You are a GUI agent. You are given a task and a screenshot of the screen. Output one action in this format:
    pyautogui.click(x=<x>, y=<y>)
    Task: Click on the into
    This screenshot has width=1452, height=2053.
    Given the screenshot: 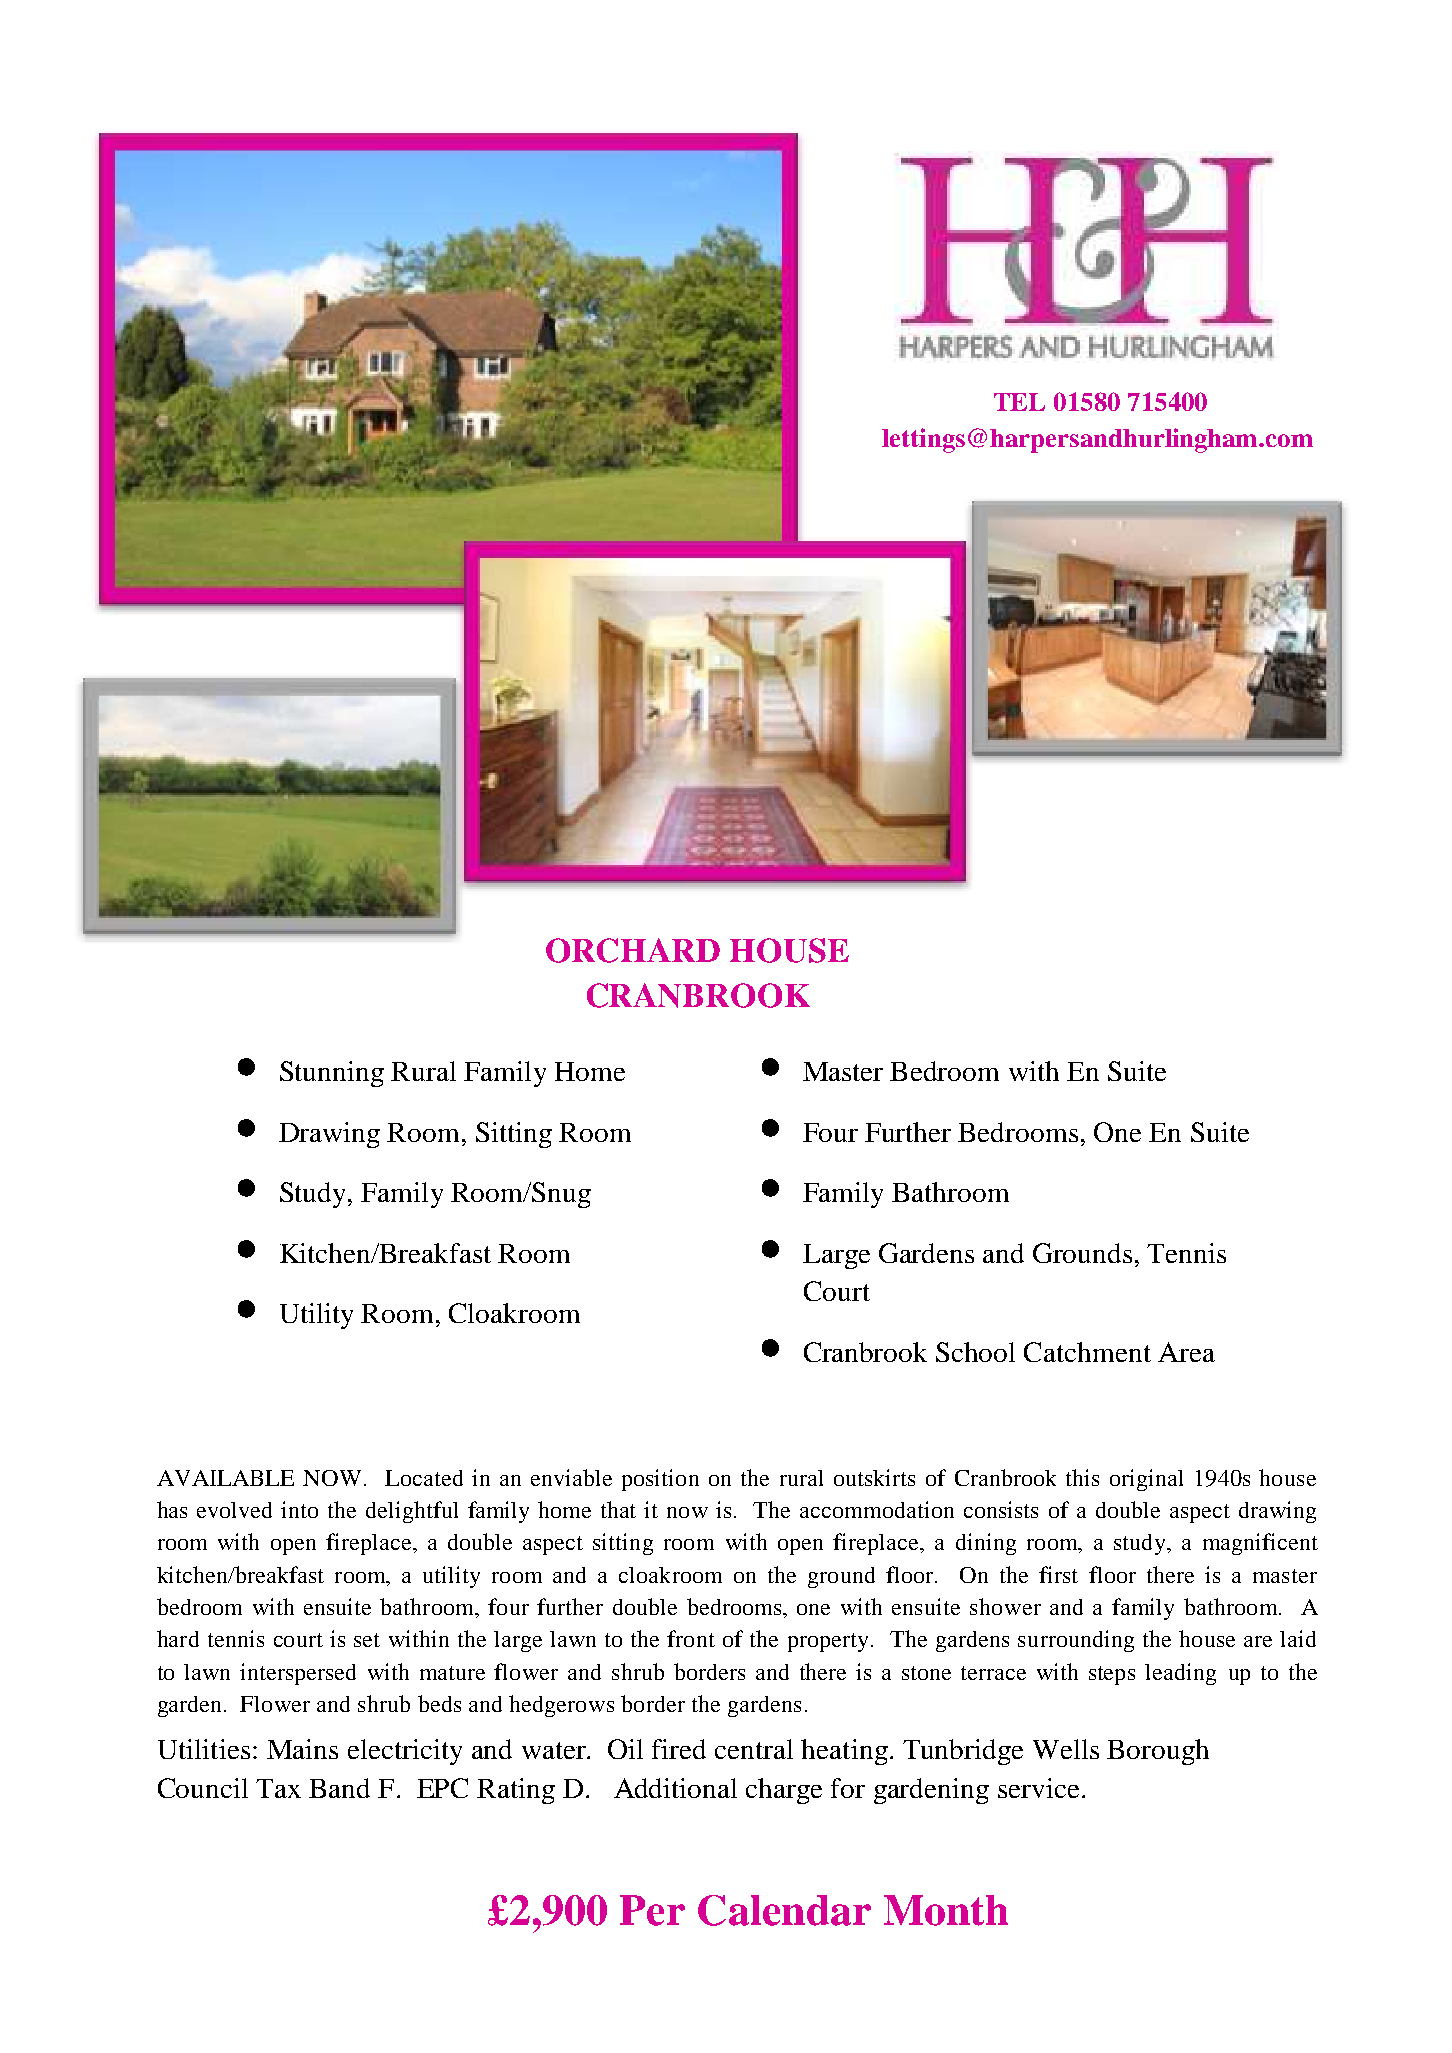 What is the action you would take?
    pyautogui.click(x=299, y=1509)
